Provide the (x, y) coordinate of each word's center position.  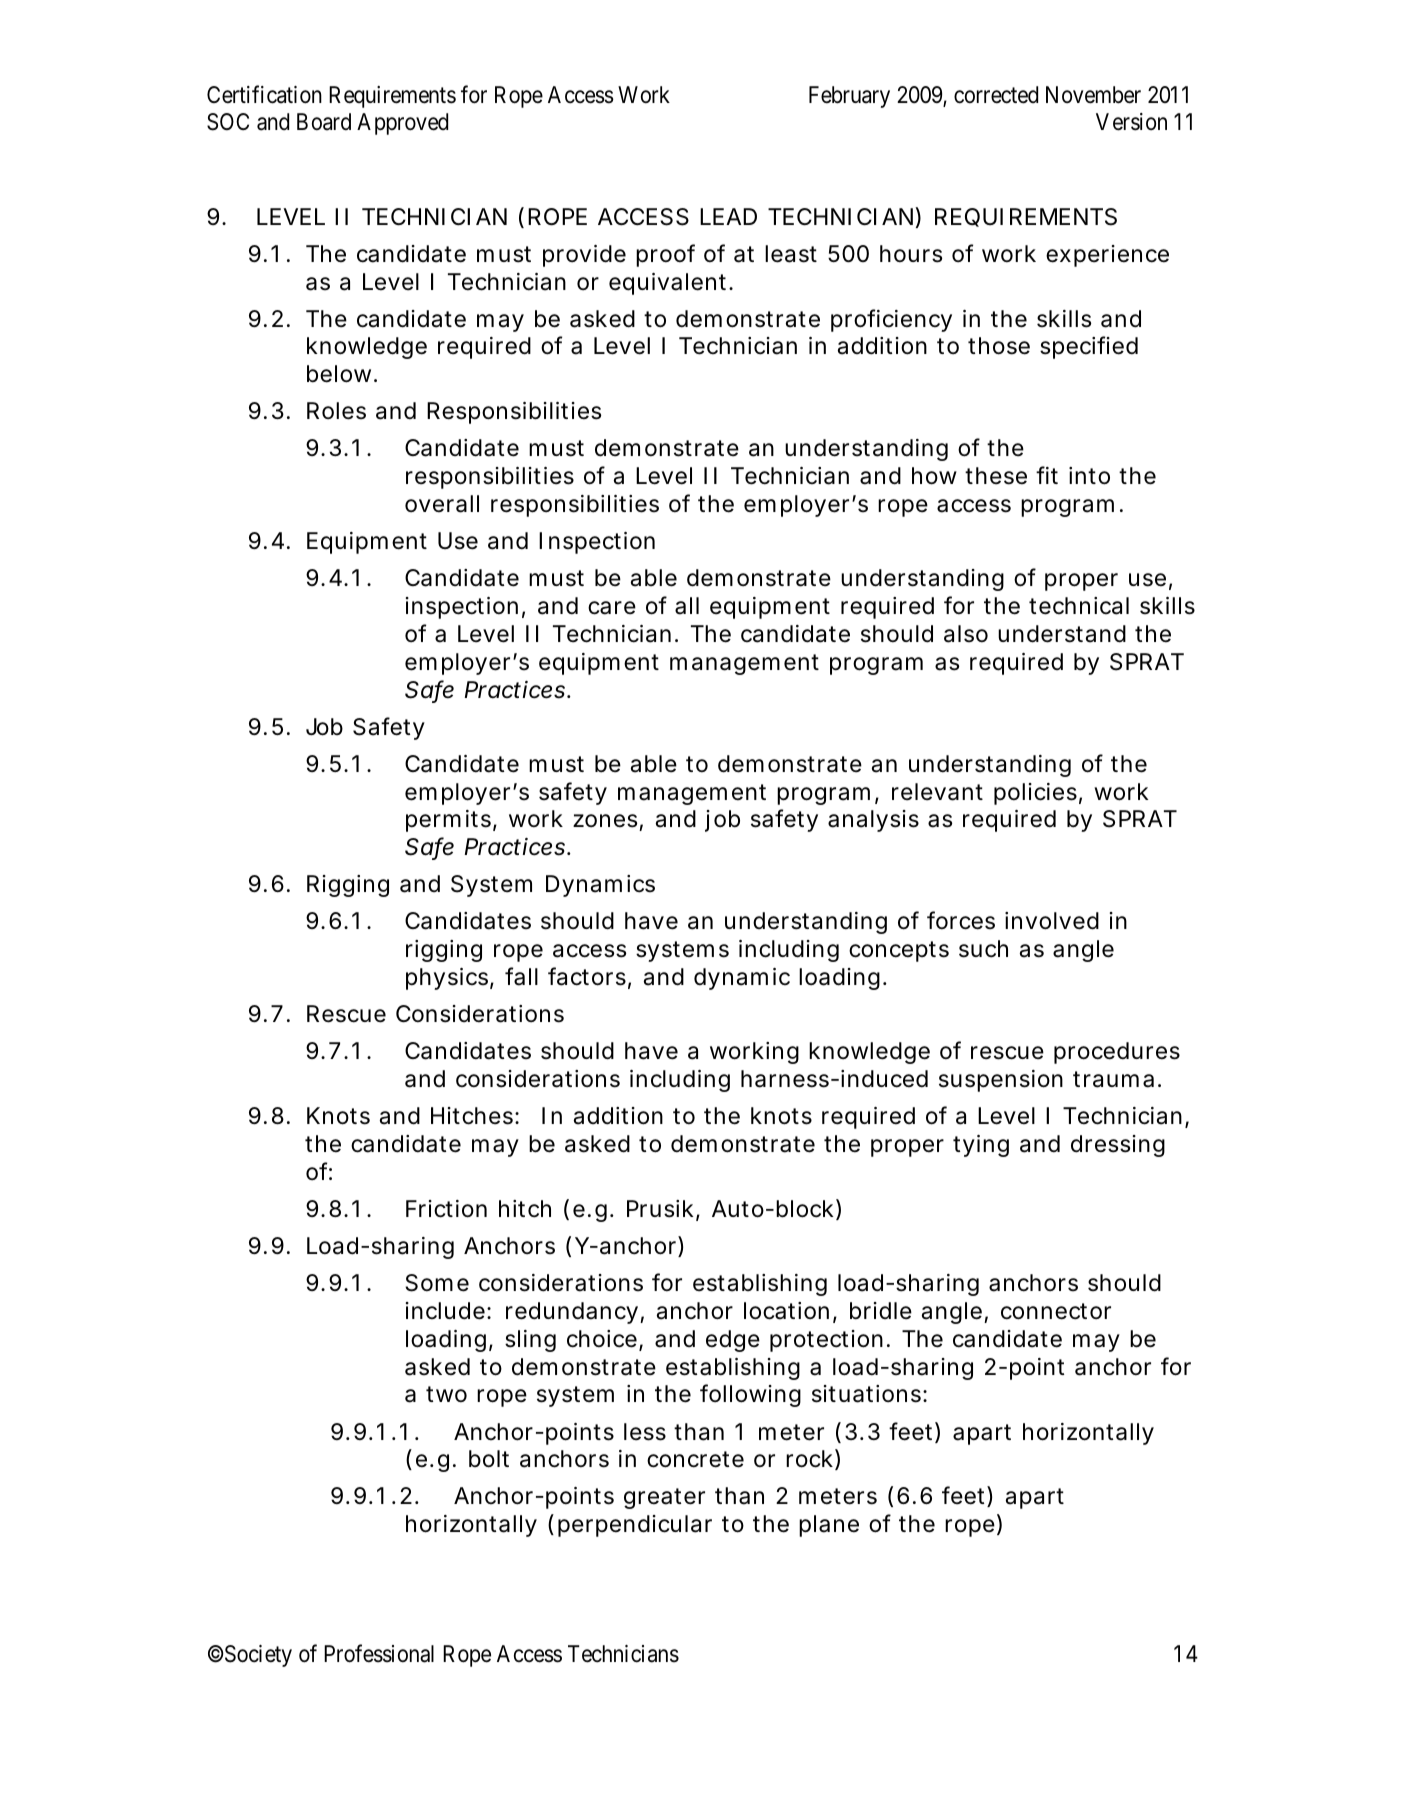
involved (1052, 921)
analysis (873, 821)
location (786, 1311)
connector (1056, 1311)
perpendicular (635, 1526)
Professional (379, 1653)
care (612, 608)
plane (829, 1526)
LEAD (728, 216)
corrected (996, 95)
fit (1047, 475)
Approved (402, 124)
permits (450, 821)
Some (437, 1283)
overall (442, 504)
